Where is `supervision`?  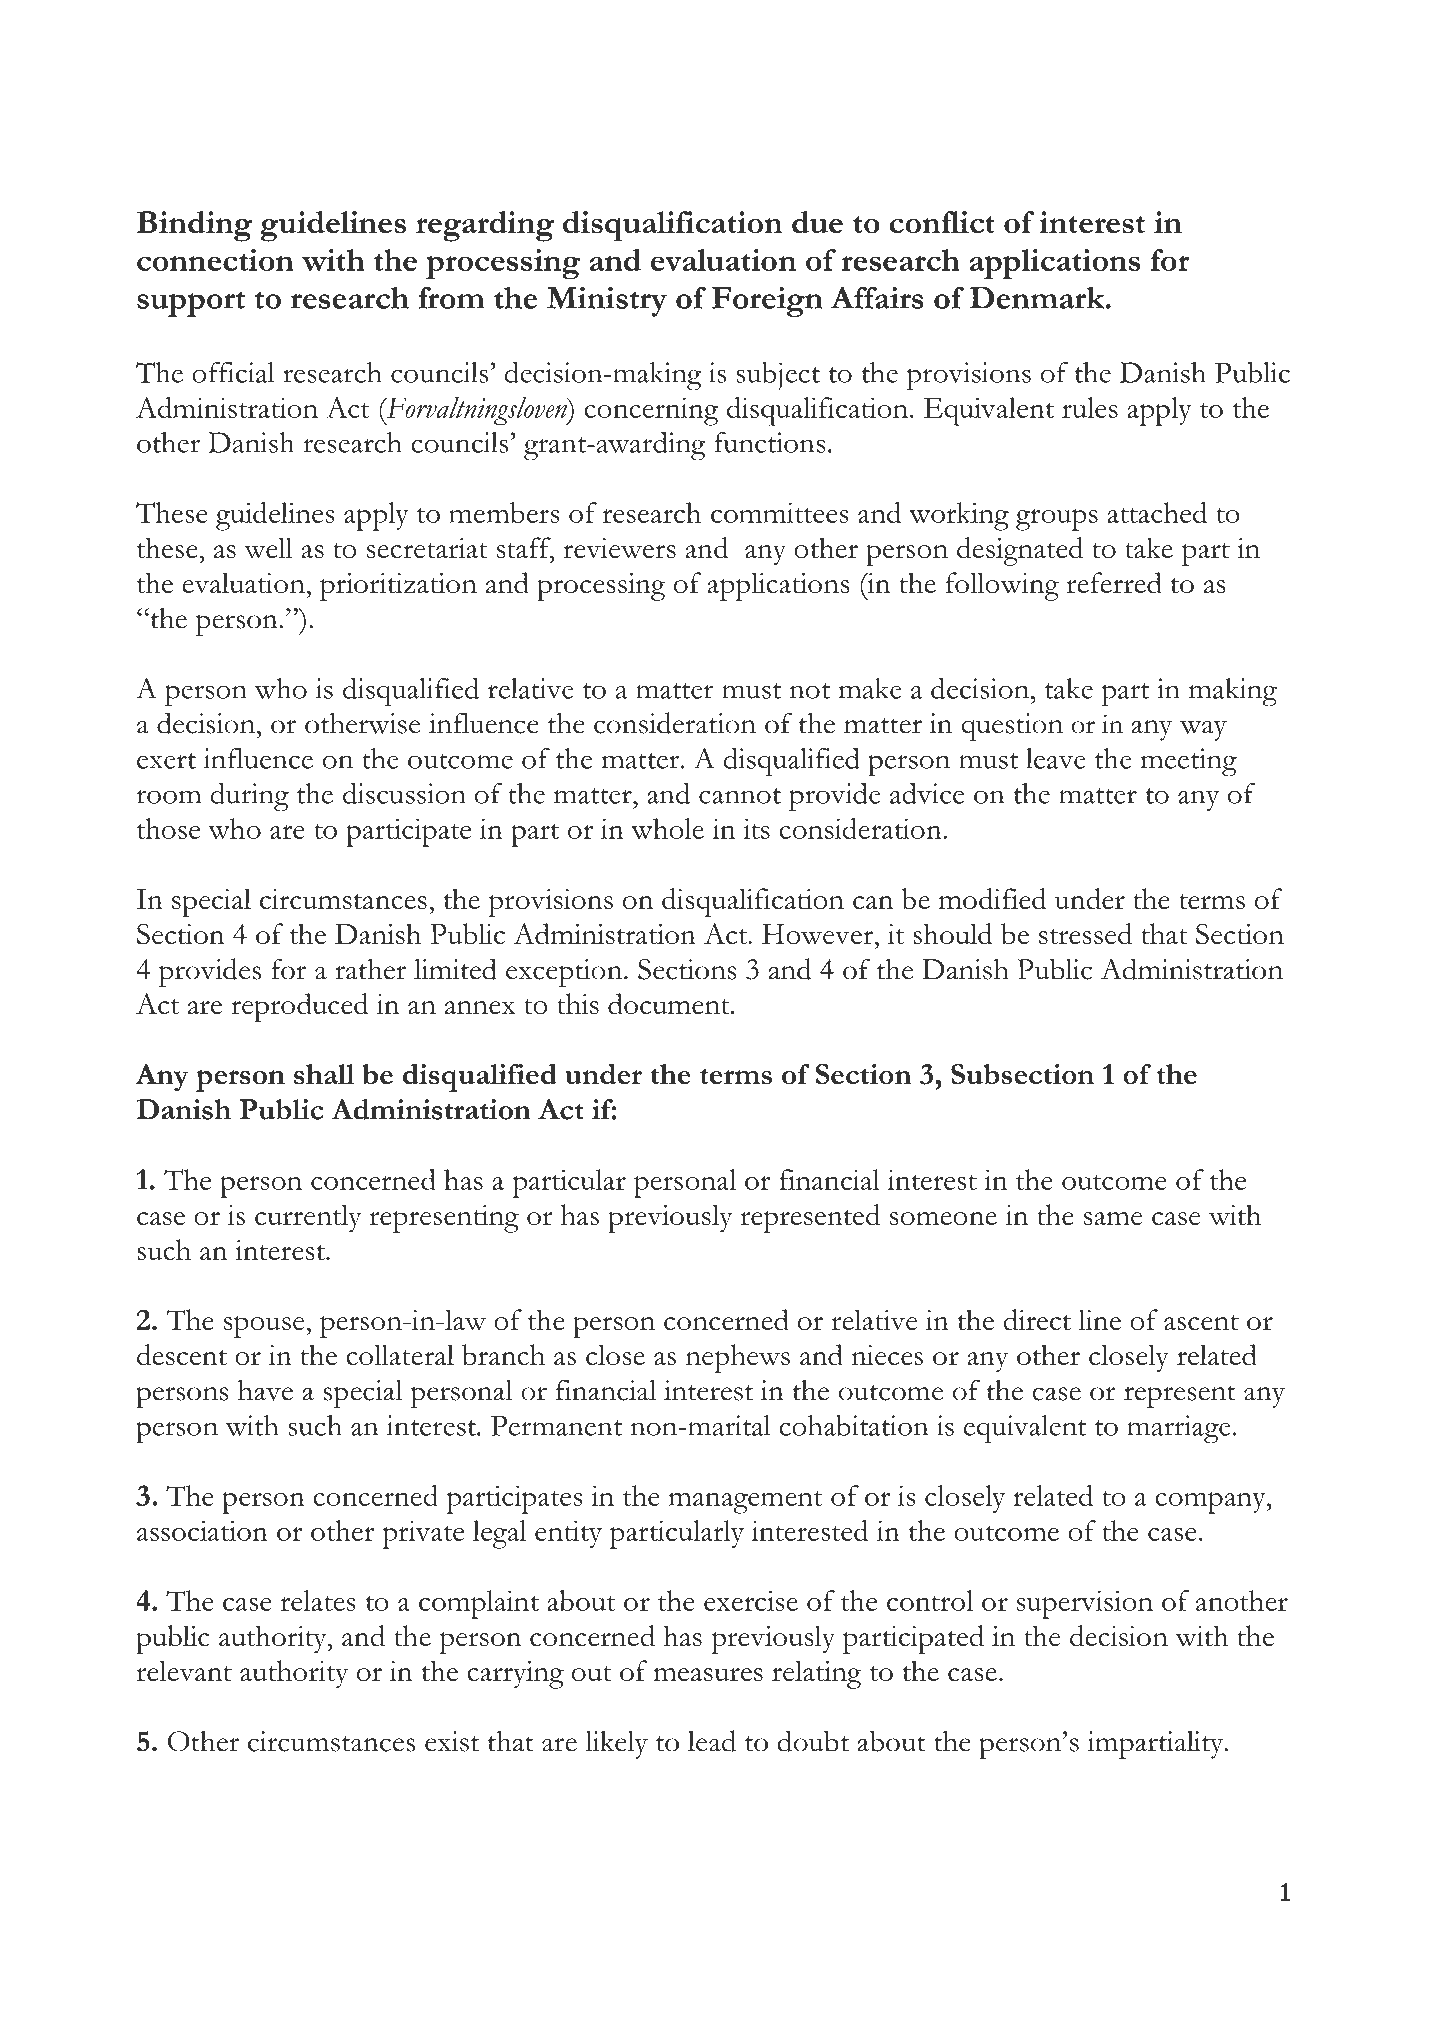 supervision is located at coordinates (1085, 1604).
